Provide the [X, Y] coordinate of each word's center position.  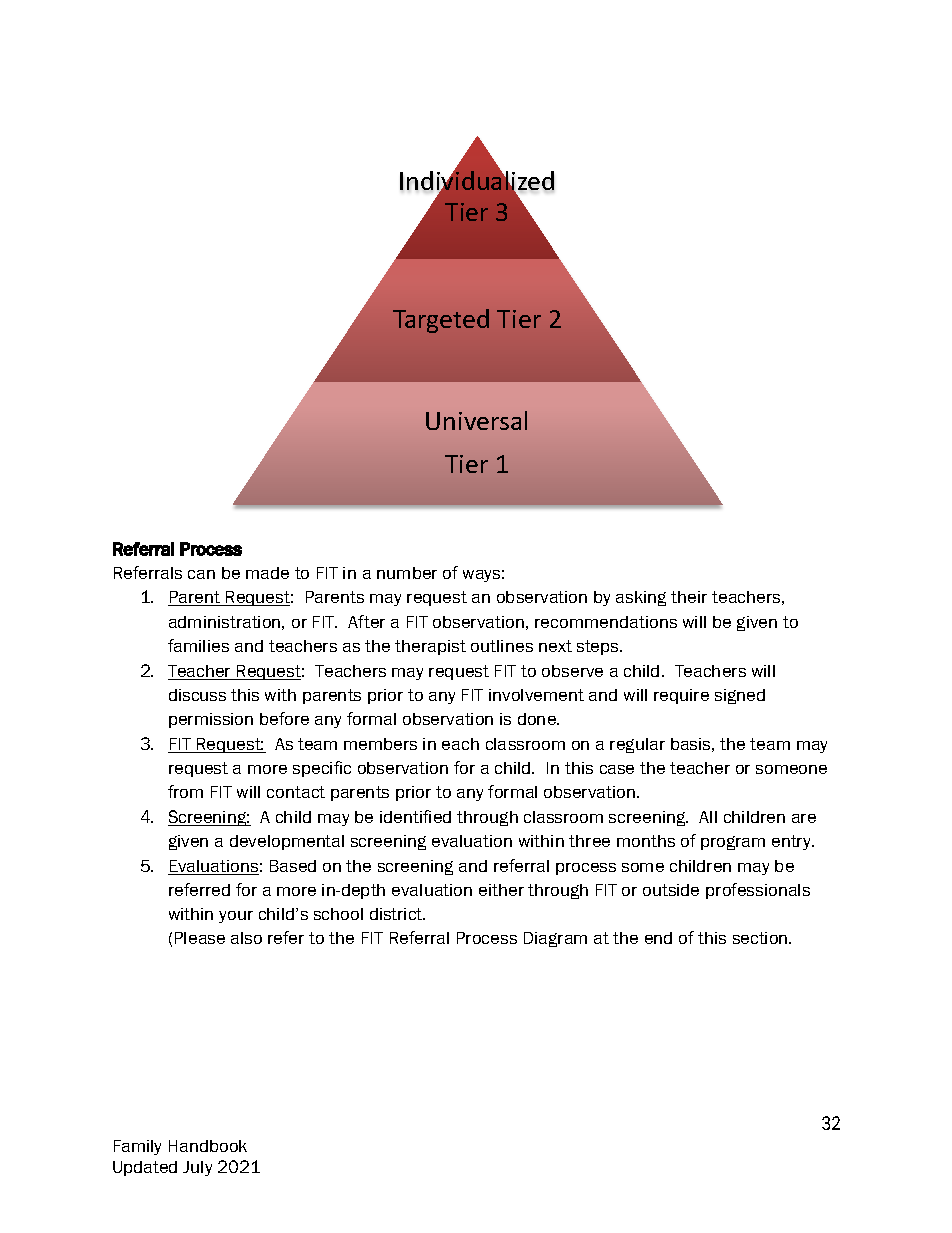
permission [211, 720]
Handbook [208, 1146]
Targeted [441, 321]
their [689, 597]
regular [637, 745]
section [761, 938]
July [197, 1168]
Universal [476, 420]
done [538, 719]
